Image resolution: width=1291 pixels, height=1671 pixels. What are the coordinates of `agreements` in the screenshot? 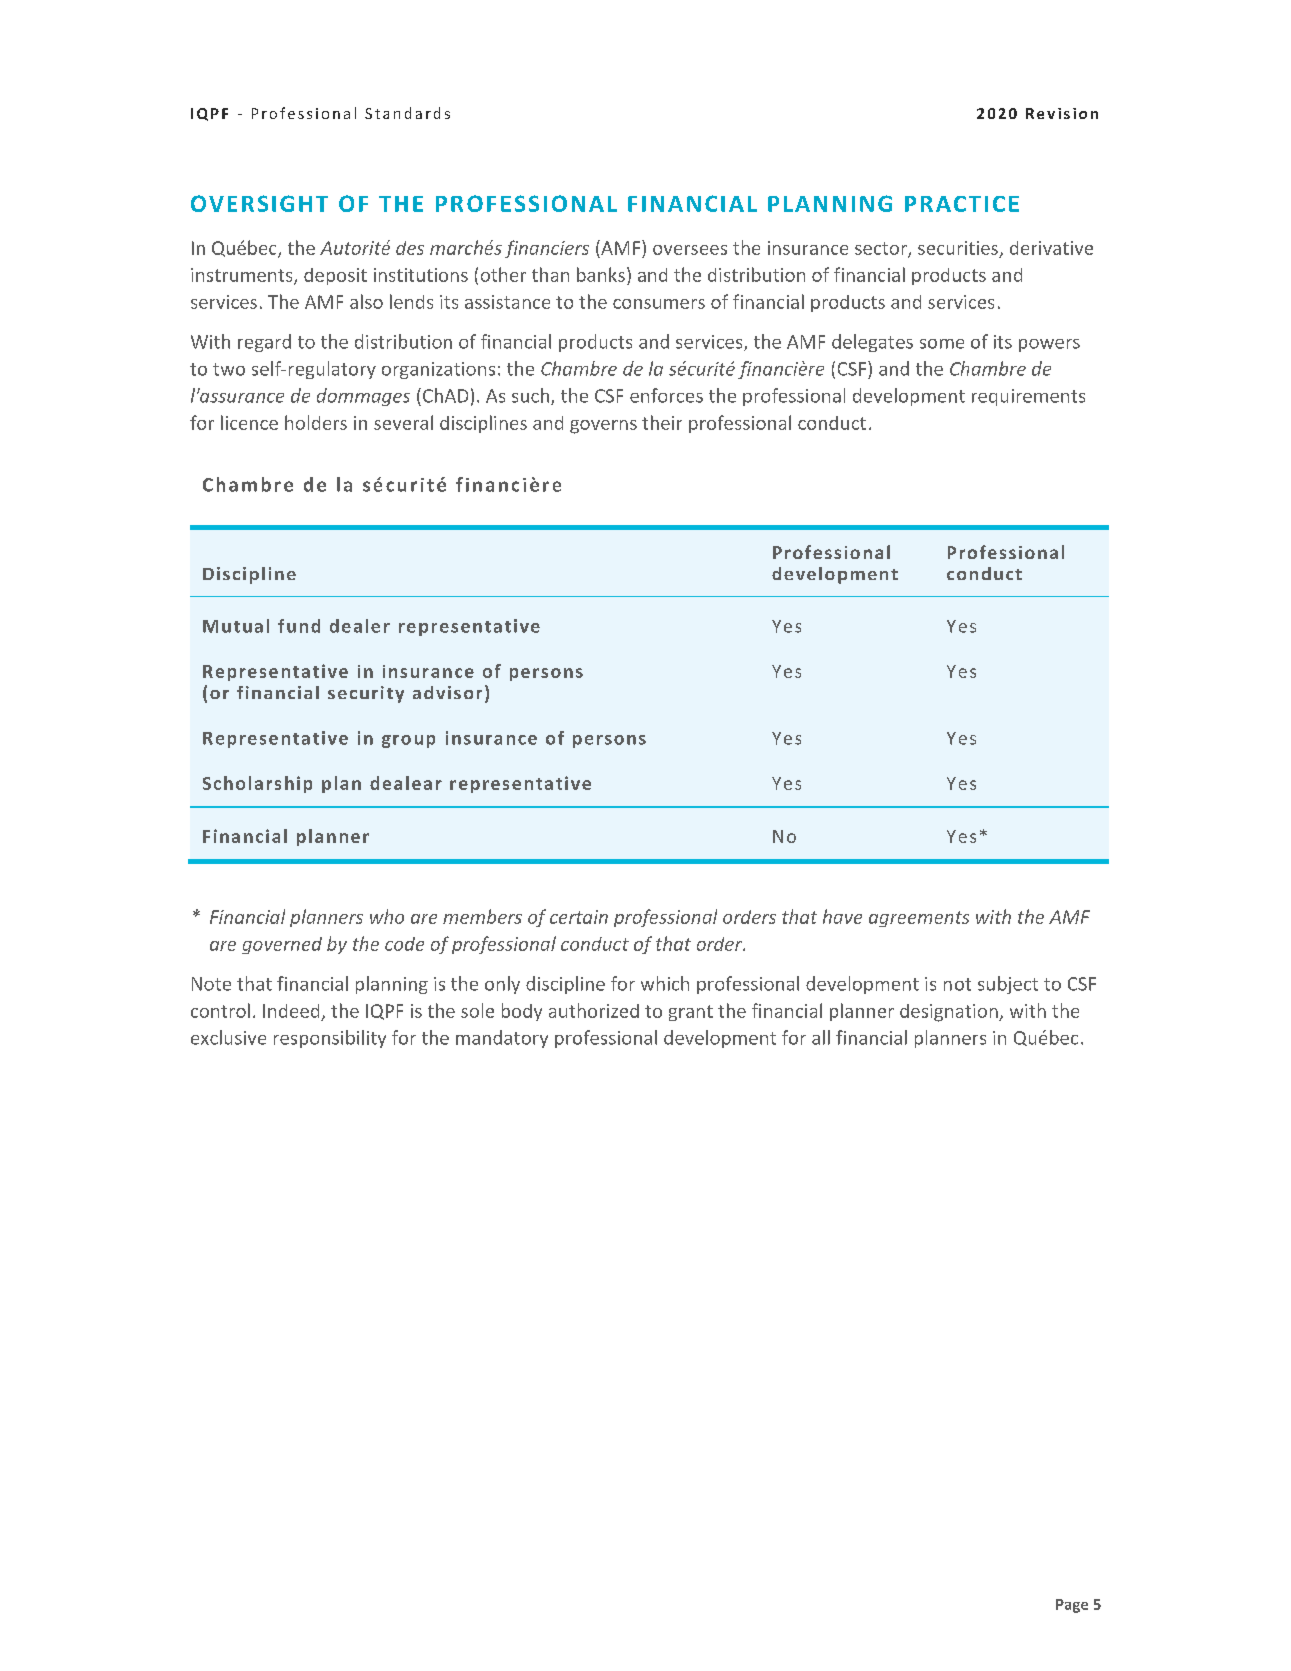 It's located at (919, 919).
